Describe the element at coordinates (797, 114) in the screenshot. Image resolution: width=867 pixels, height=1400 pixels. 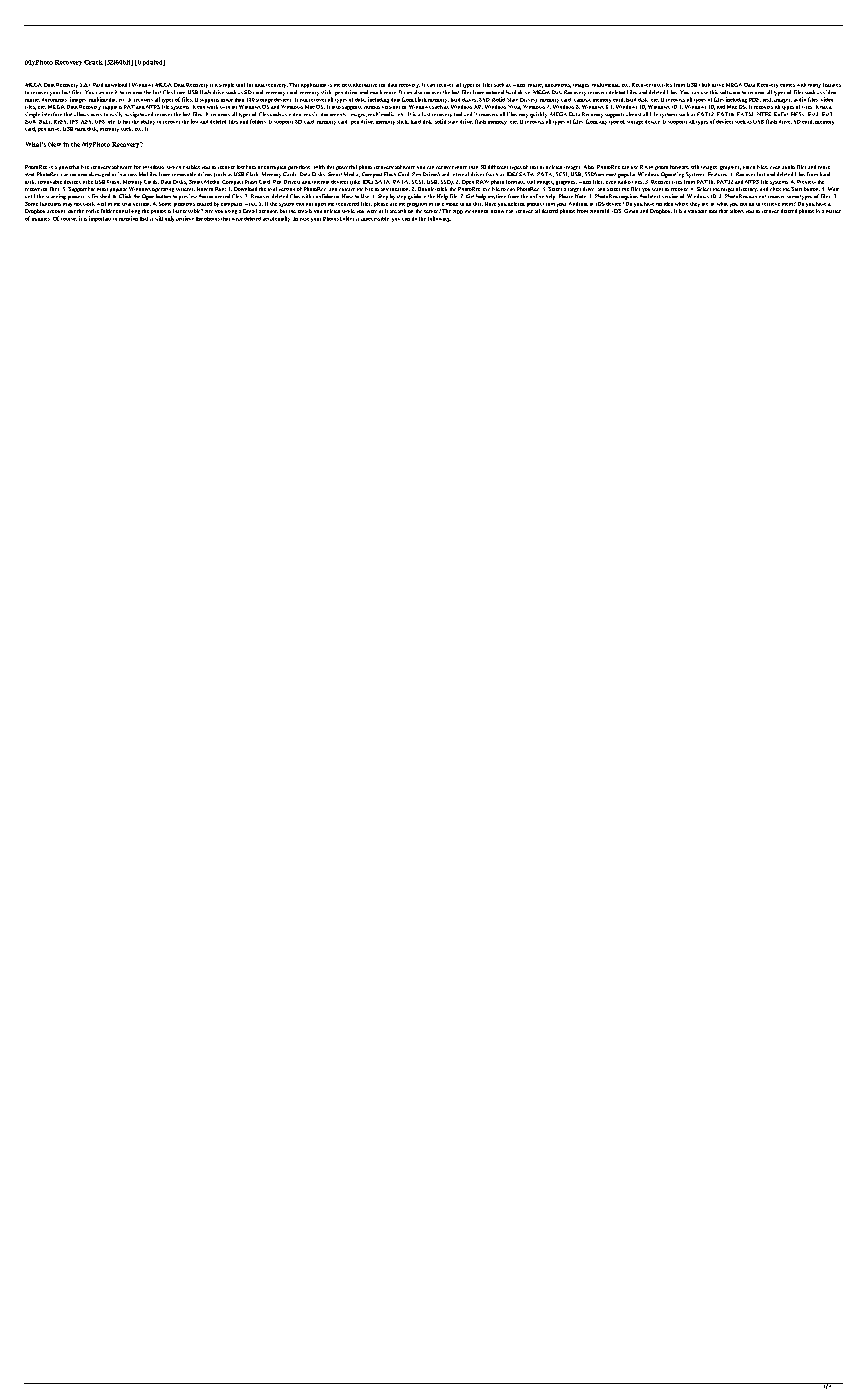
I see `HFS` at that location.
